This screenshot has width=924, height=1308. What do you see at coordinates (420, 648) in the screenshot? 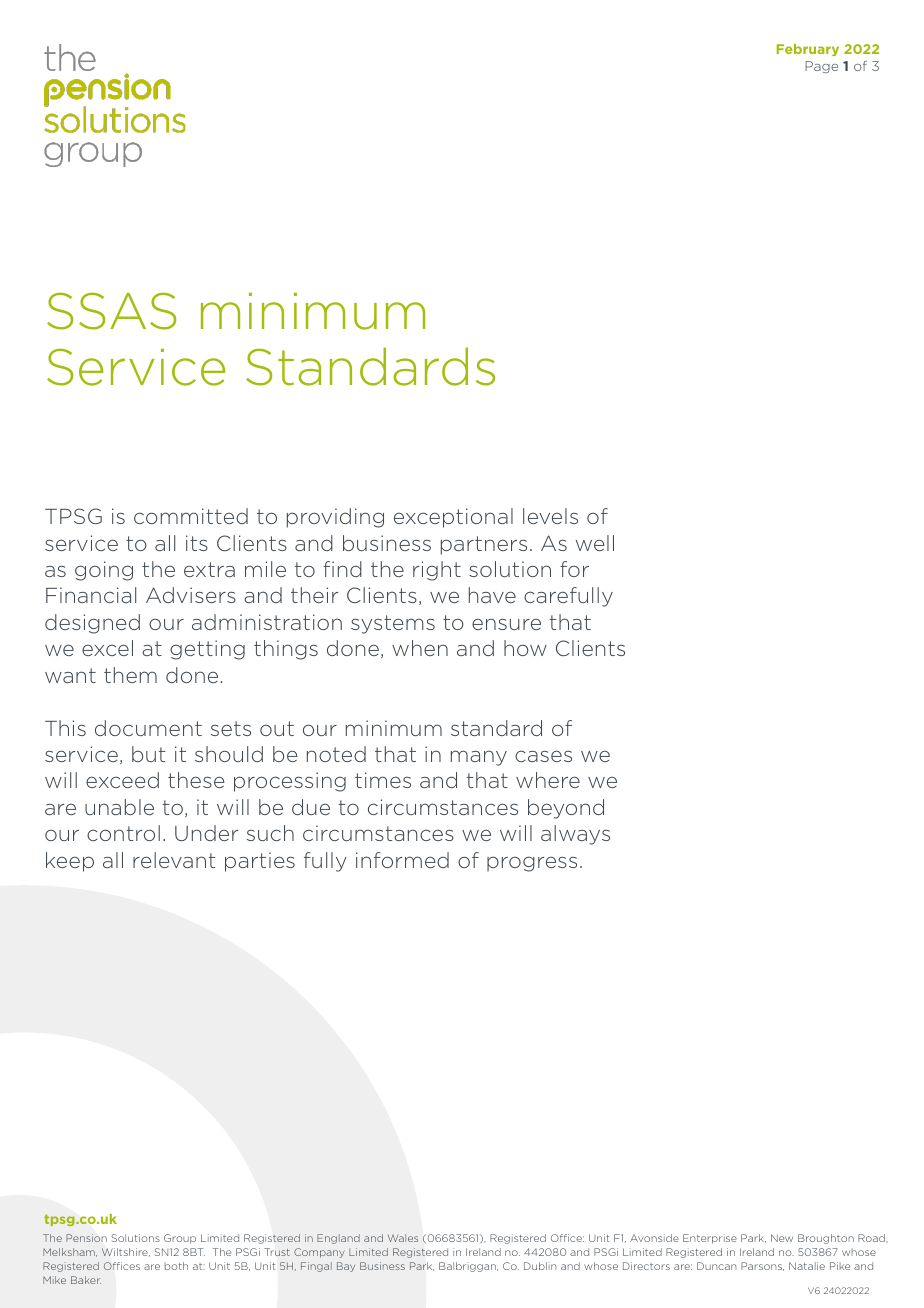
I see `when` at bounding box center [420, 648].
